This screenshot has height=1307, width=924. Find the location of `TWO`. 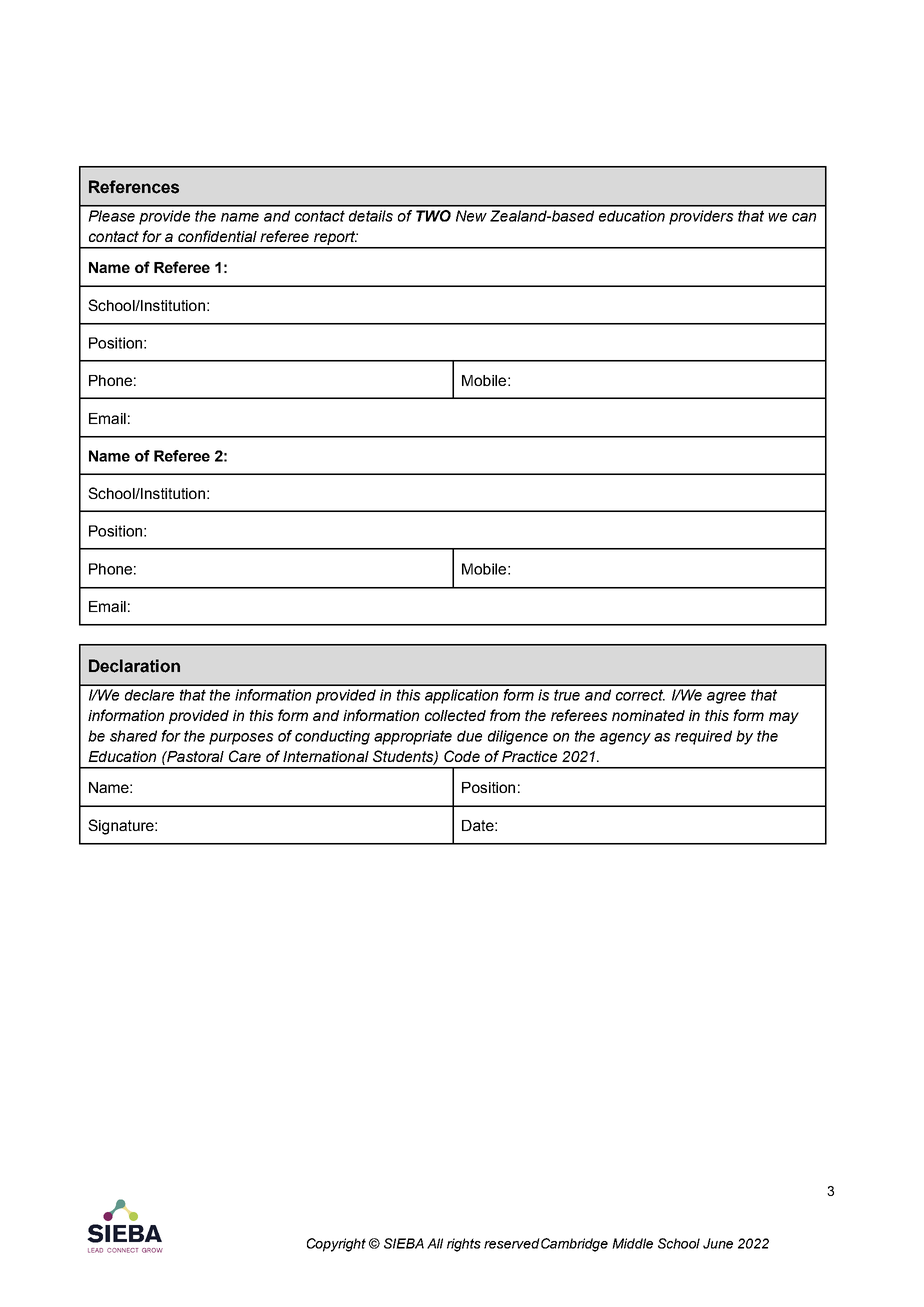

TWO is located at coordinates (433, 216).
